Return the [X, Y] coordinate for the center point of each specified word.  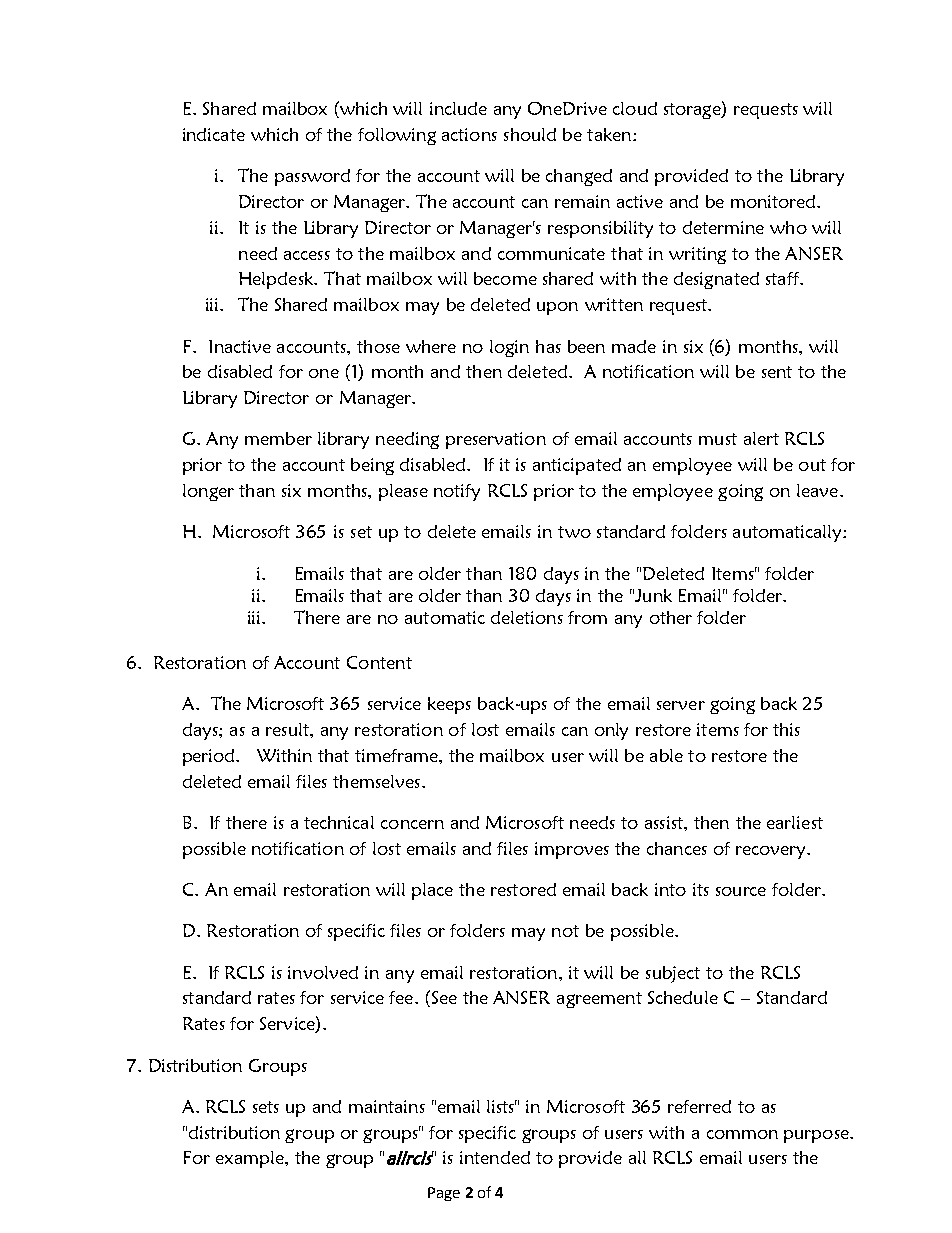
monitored [774, 201]
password [312, 177]
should [530, 134]
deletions [527, 617]
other [671, 617]
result [288, 729]
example [251, 1159]
